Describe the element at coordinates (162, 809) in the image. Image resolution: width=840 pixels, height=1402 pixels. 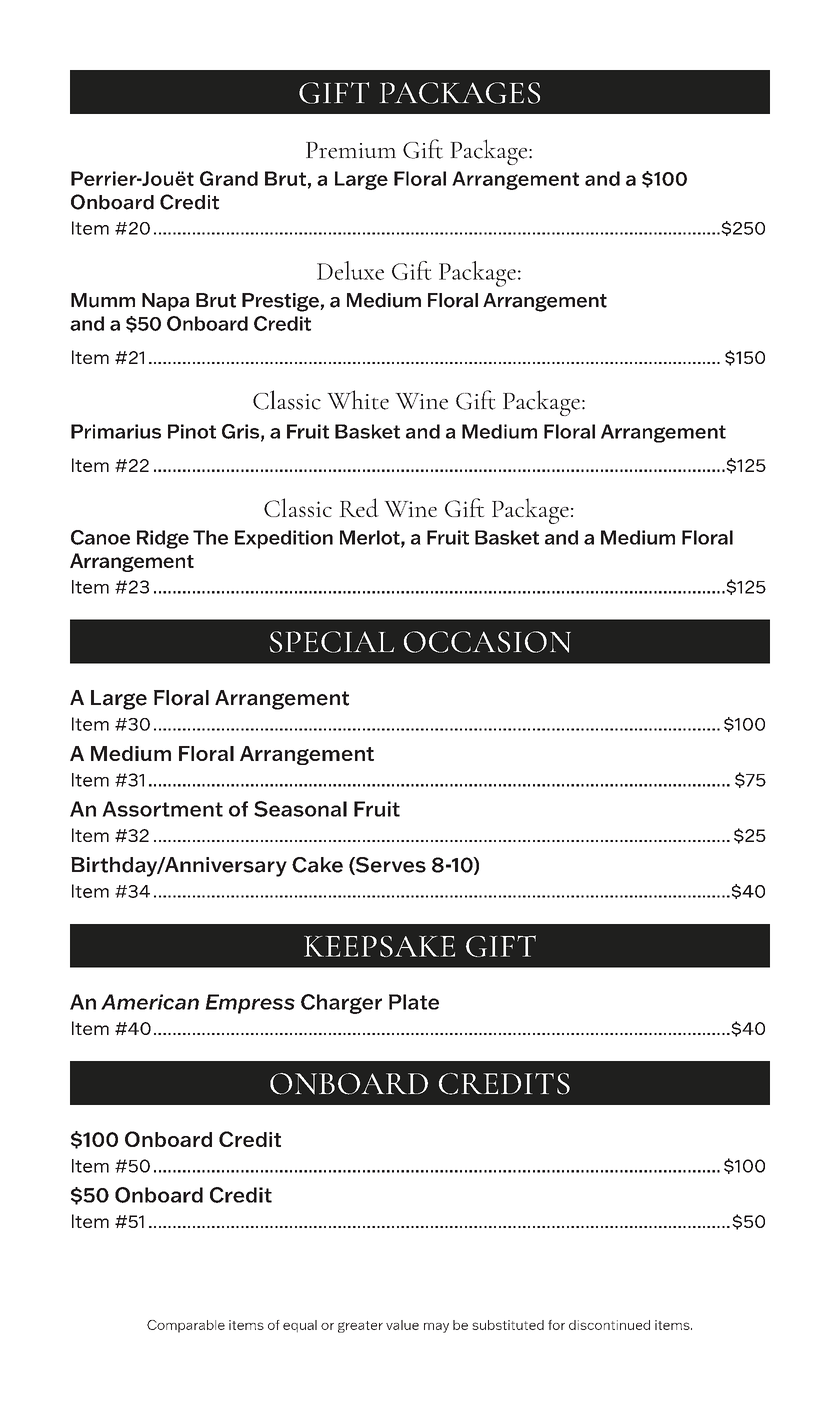
I see `Assortment` at that location.
